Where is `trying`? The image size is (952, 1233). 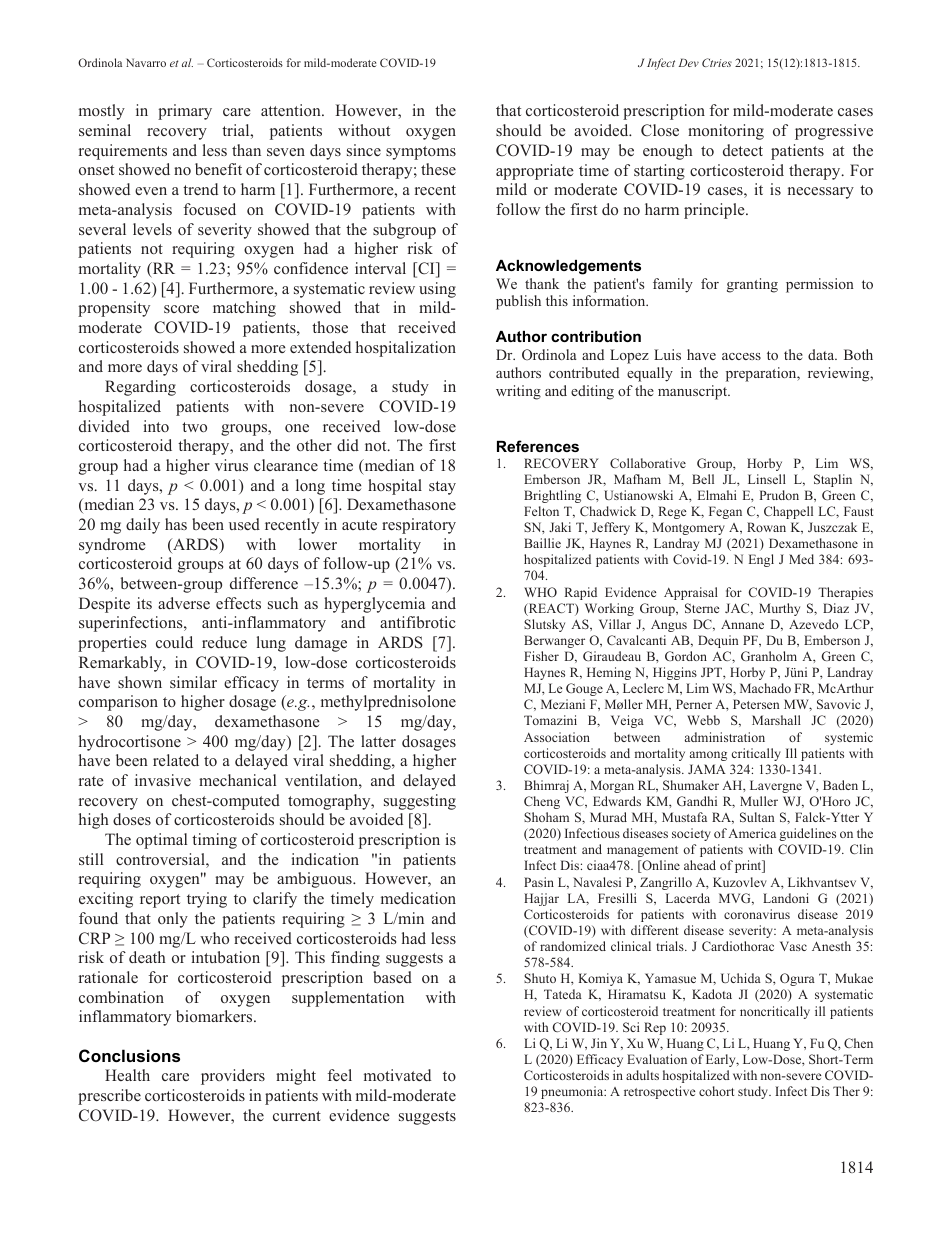 trying is located at coordinates (207, 900).
